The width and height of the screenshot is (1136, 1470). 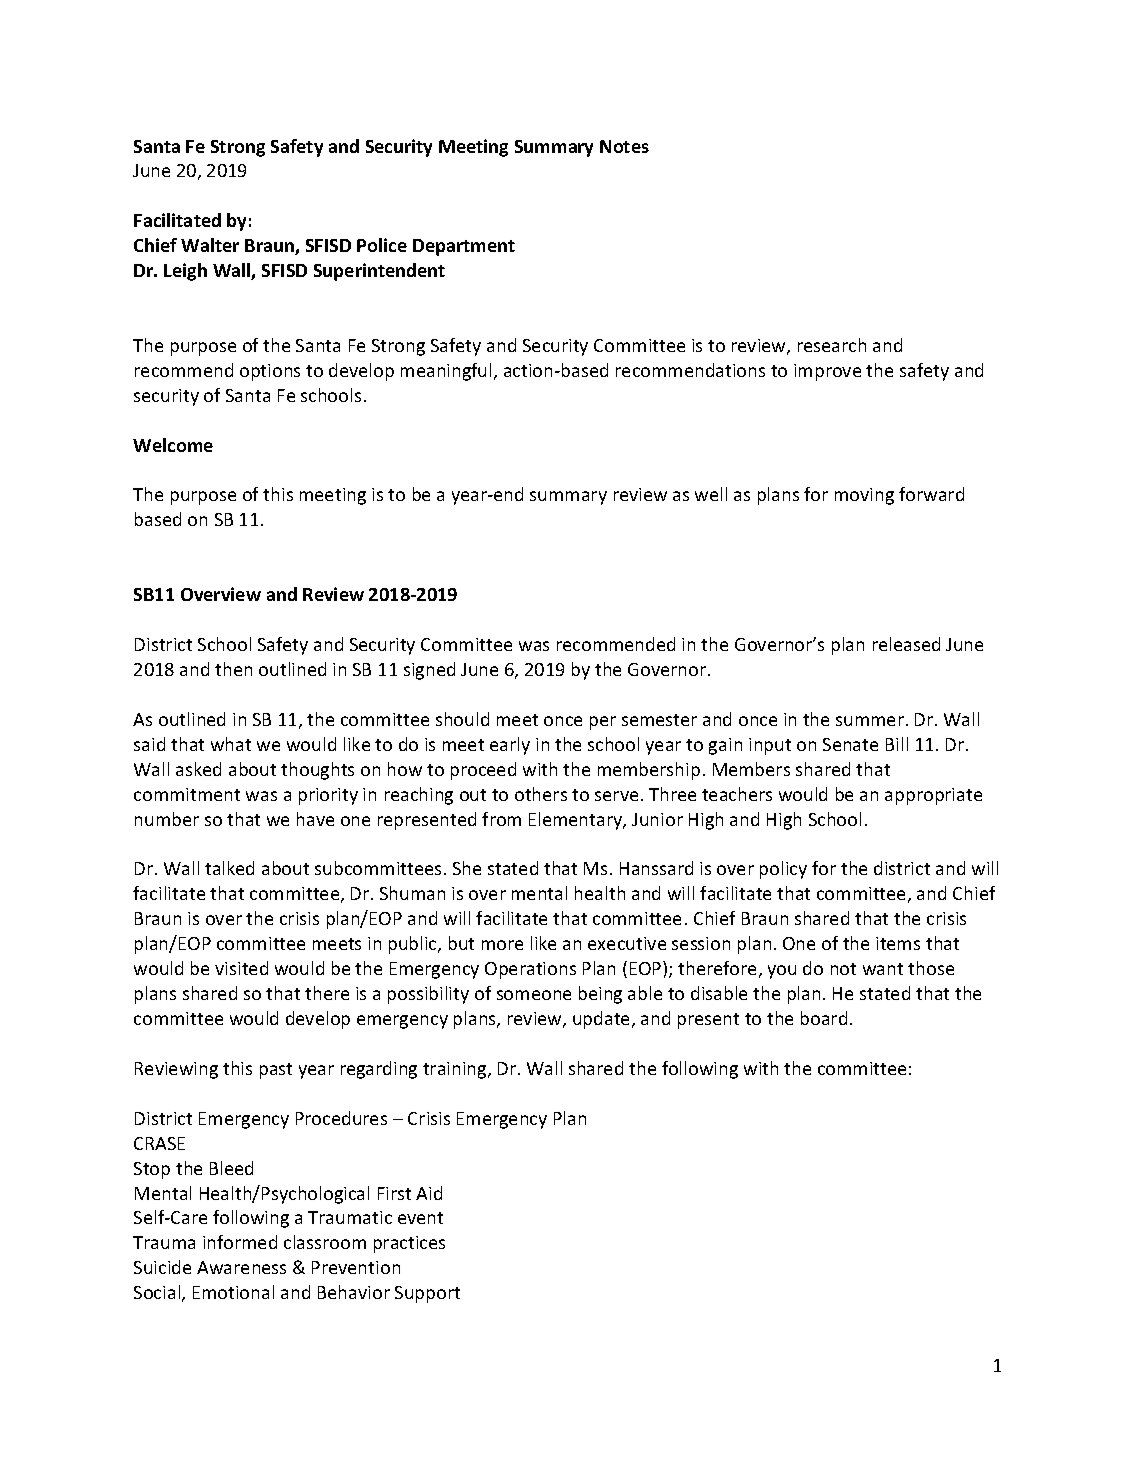 What do you see at coordinates (210, 245) in the screenshot?
I see `Walter` at bounding box center [210, 245].
